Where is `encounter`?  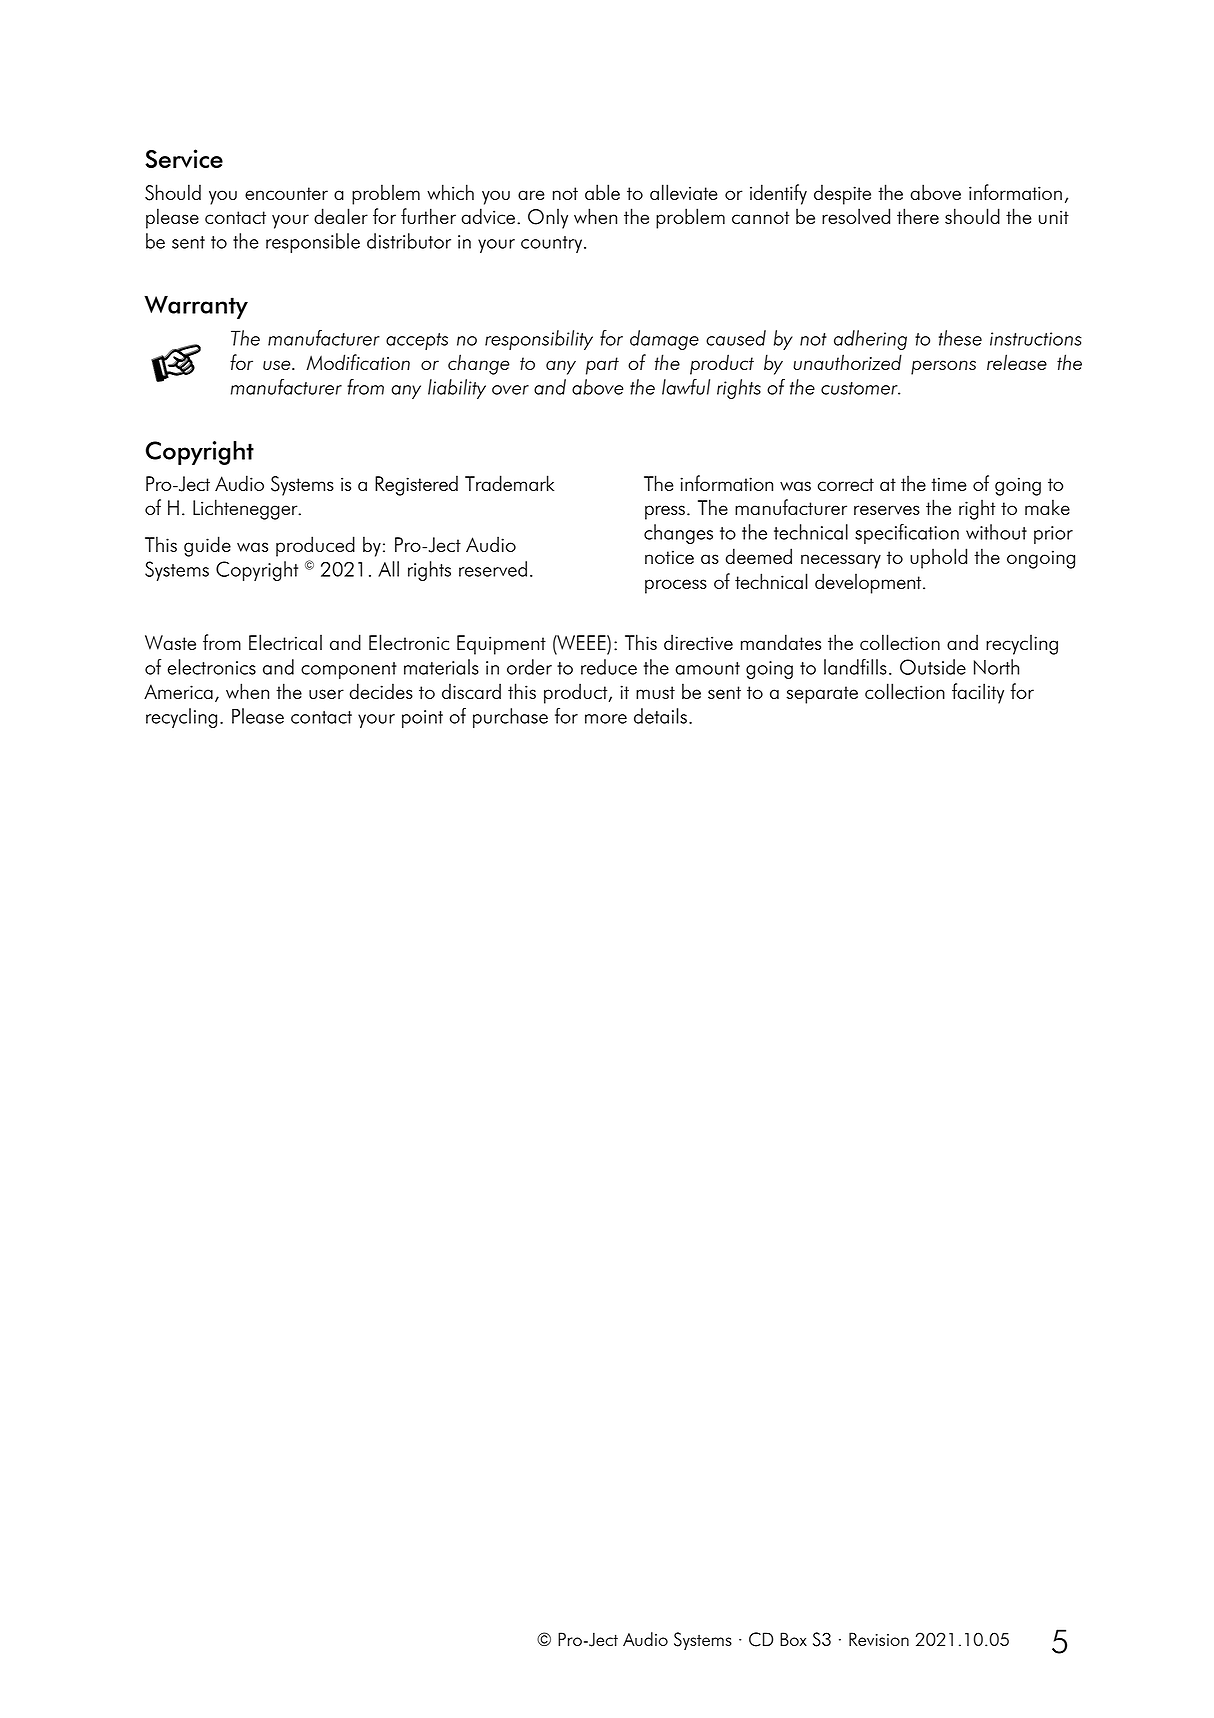
encounter is located at coordinates (286, 193).
